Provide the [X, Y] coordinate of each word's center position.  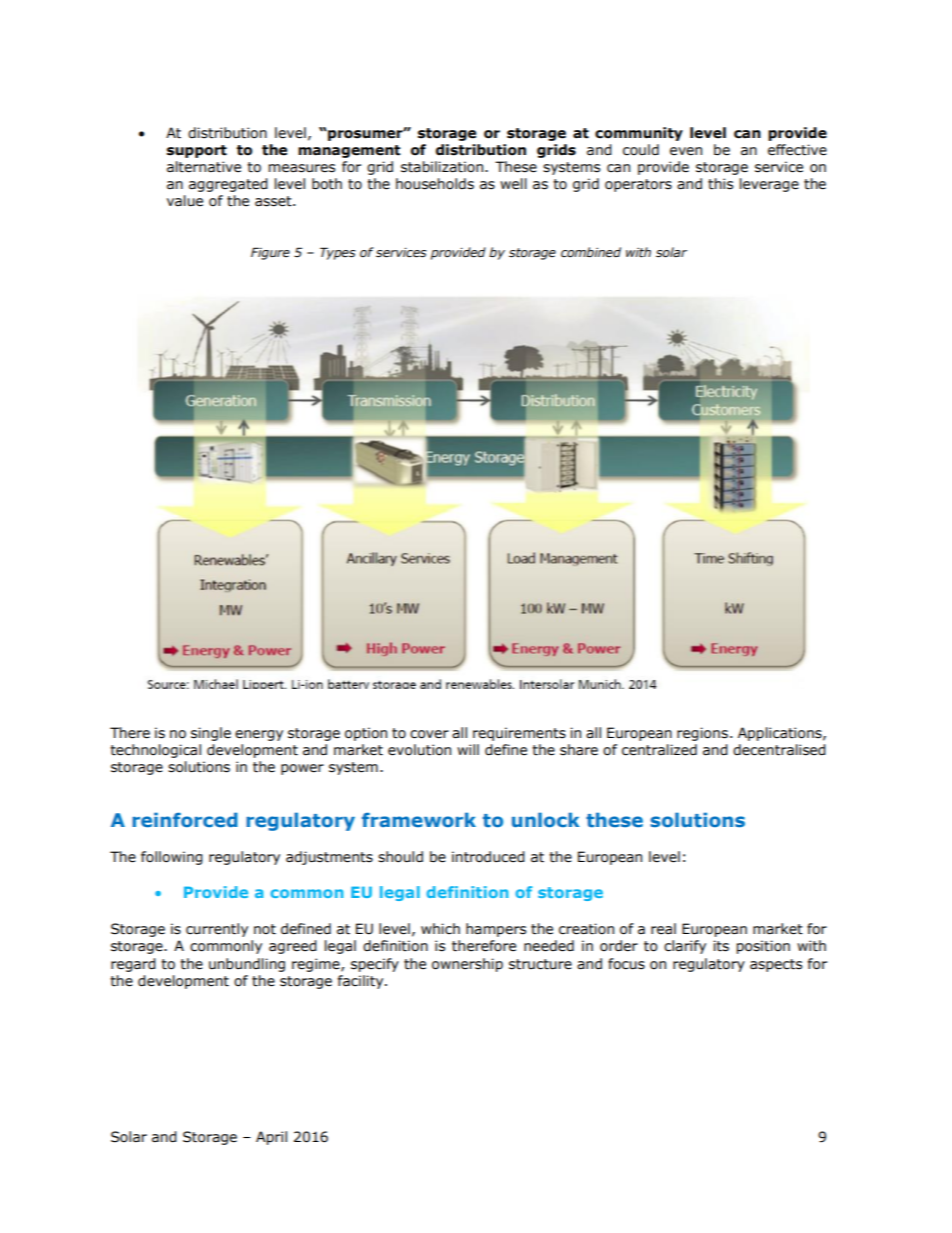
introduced [488, 857]
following [172, 858]
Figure [270, 253]
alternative [204, 167]
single [211, 734]
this [720, 184]
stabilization [443, 167]
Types [338, 253]
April [271, 1138]
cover [429, 734]
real [663, 929]
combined [591, 252]
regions [702, 734]
